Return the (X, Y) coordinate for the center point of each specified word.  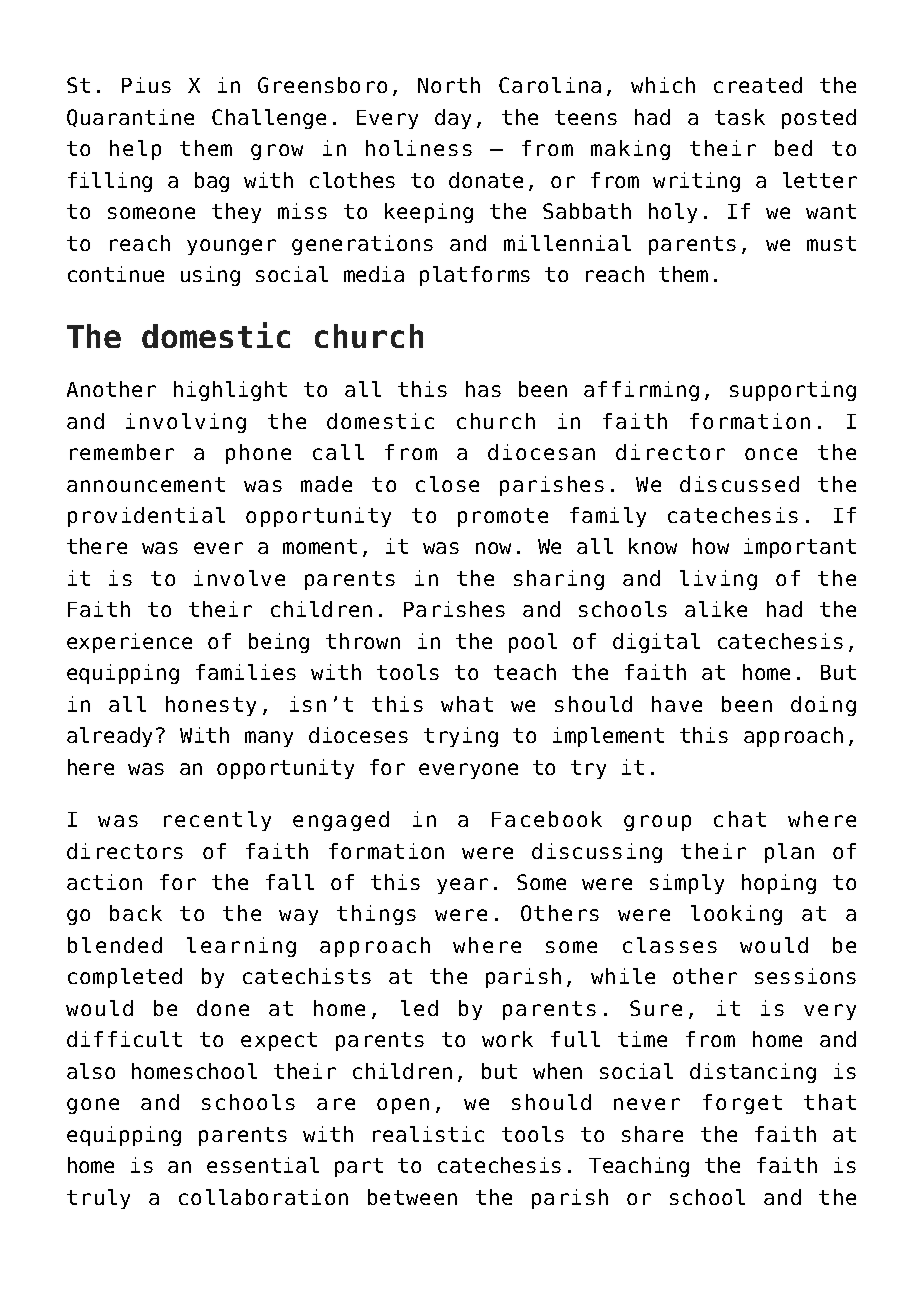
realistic (428, 1134)
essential (263, 1165)
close (447, 484)
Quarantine (130, 118)
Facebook (547, 819)
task (740, 117)
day (453, 119)
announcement (146, 484)
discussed (739, 484)
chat (740, 819)
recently (217, 821)
